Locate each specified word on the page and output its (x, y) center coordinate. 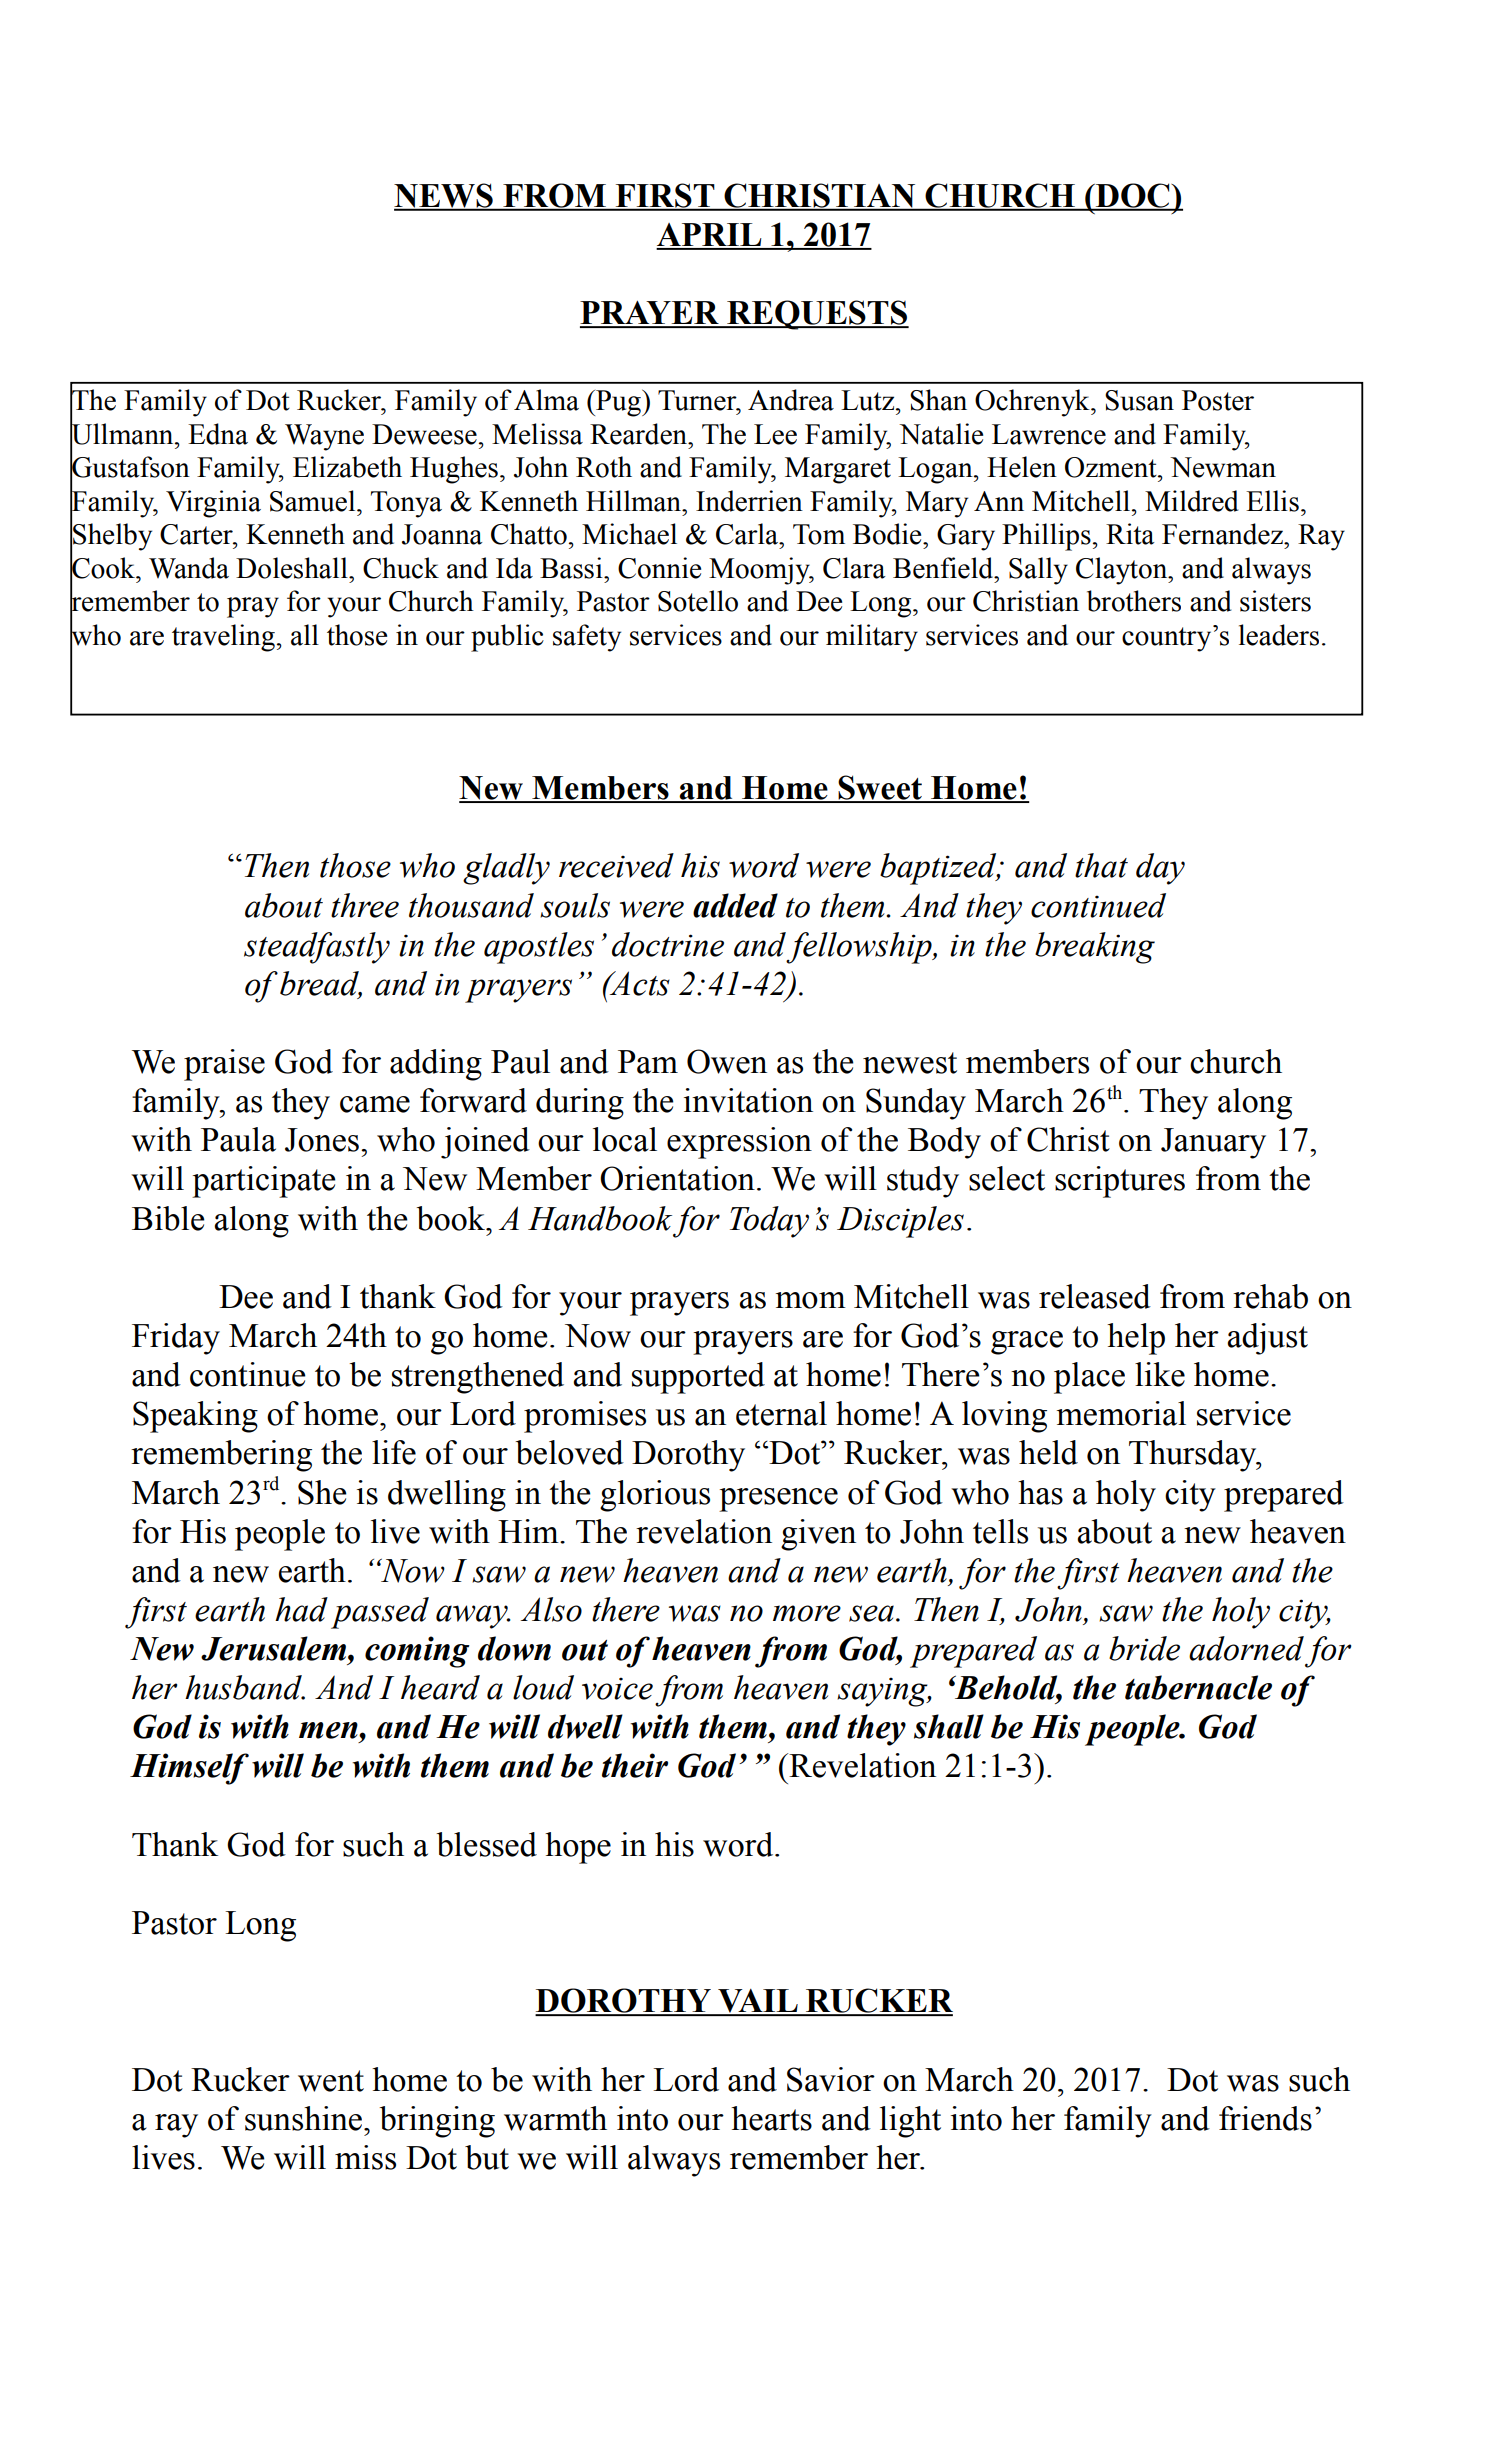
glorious (655, 1496)
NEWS (444, 196)
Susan (1139, 400)
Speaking (195, 1417)
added (735, 905)
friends (1265, 2118)
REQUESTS (817, 315)
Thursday (1194, 1456)
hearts (771, 2118)
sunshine (303, 2118)
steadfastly (317, 948)
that (1101, 865)
